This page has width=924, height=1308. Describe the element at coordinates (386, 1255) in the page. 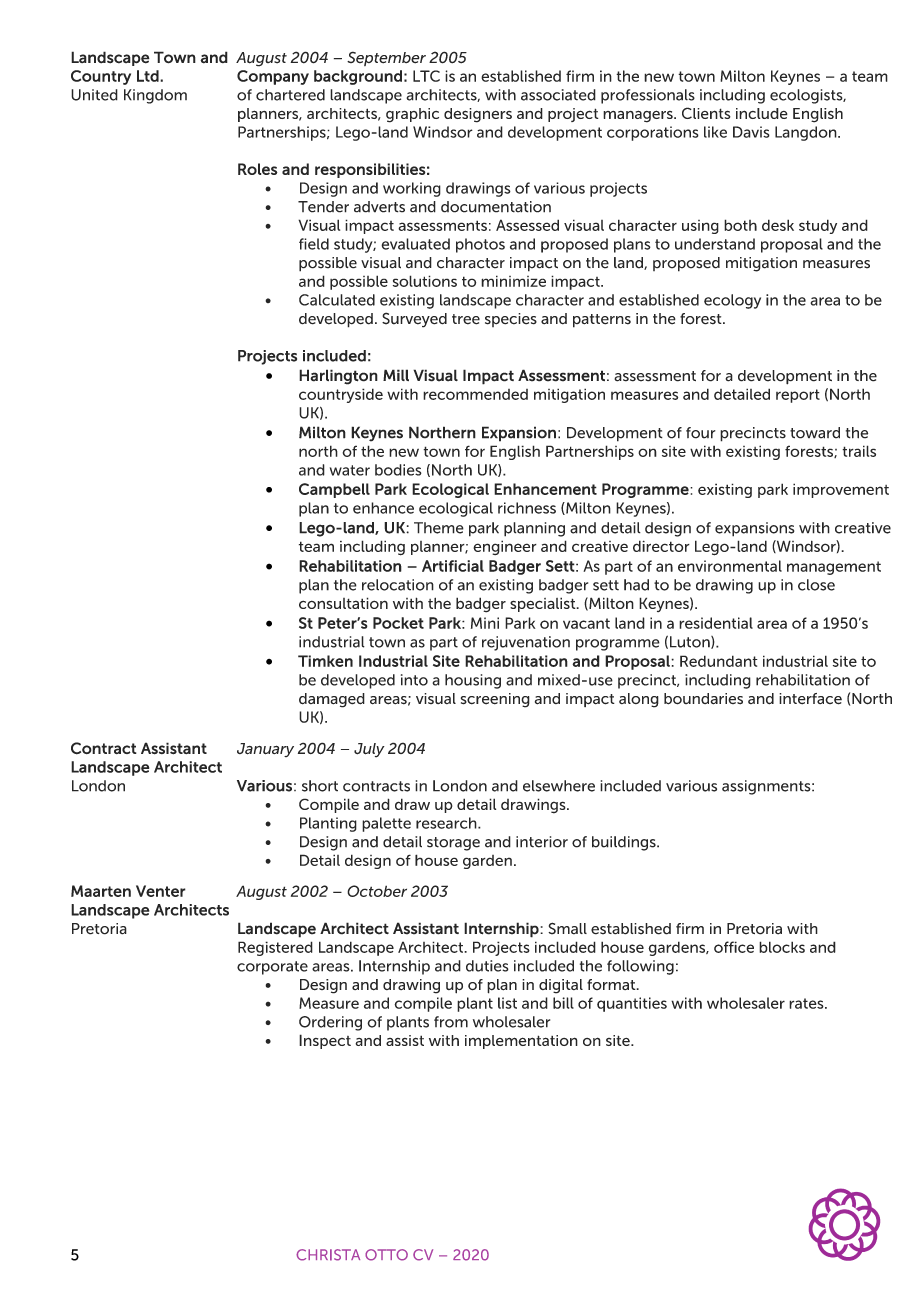

I see `OTTO` at that location.
